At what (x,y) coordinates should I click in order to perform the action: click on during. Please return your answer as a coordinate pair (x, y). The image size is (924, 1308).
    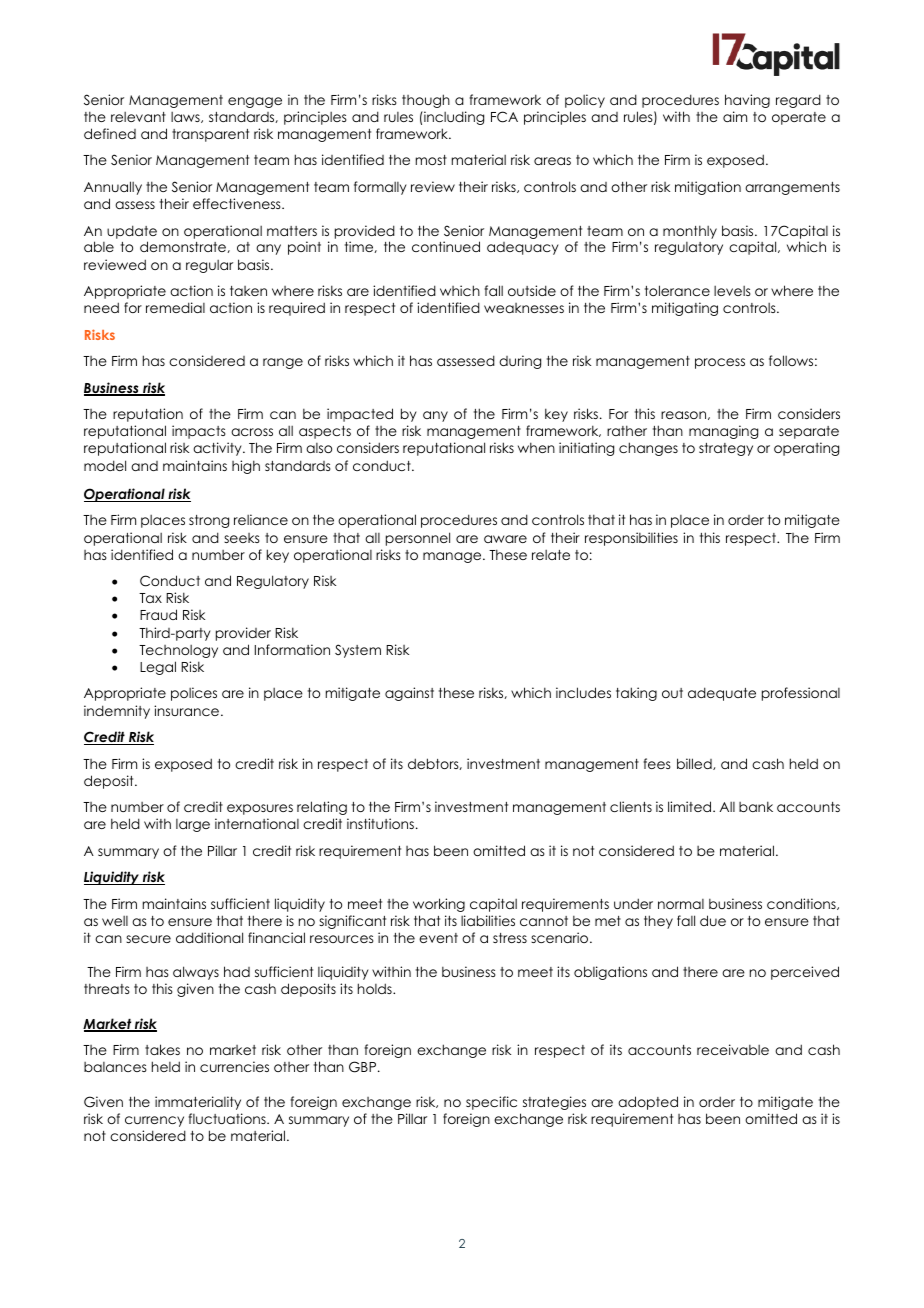
    Looking at the image, I should click on (520, 362).
